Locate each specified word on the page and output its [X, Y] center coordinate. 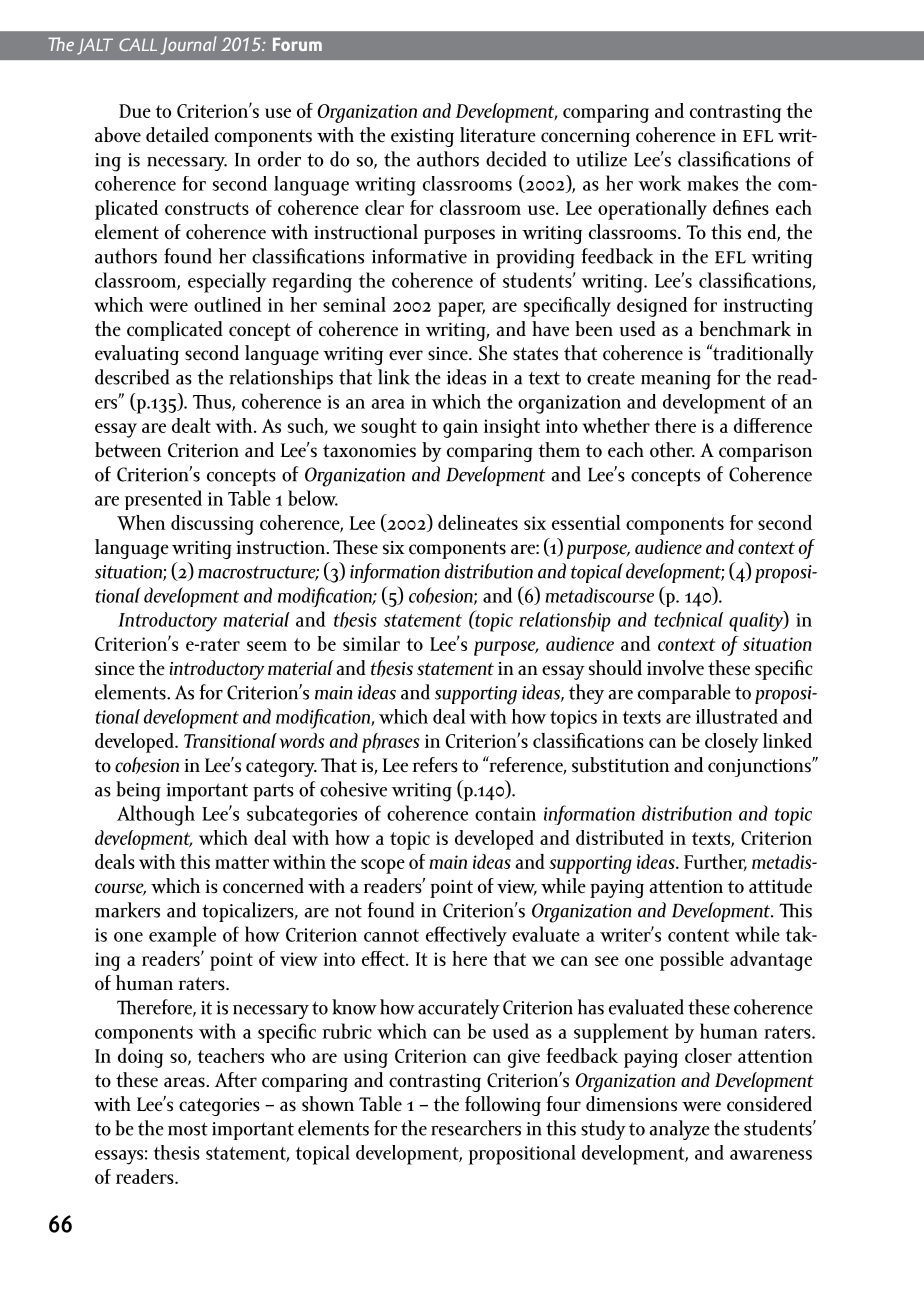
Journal [189, 45]
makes [712, 183]
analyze [679, 1130]
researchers [476, 1128]
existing [422, 138]
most [188, 1129]
